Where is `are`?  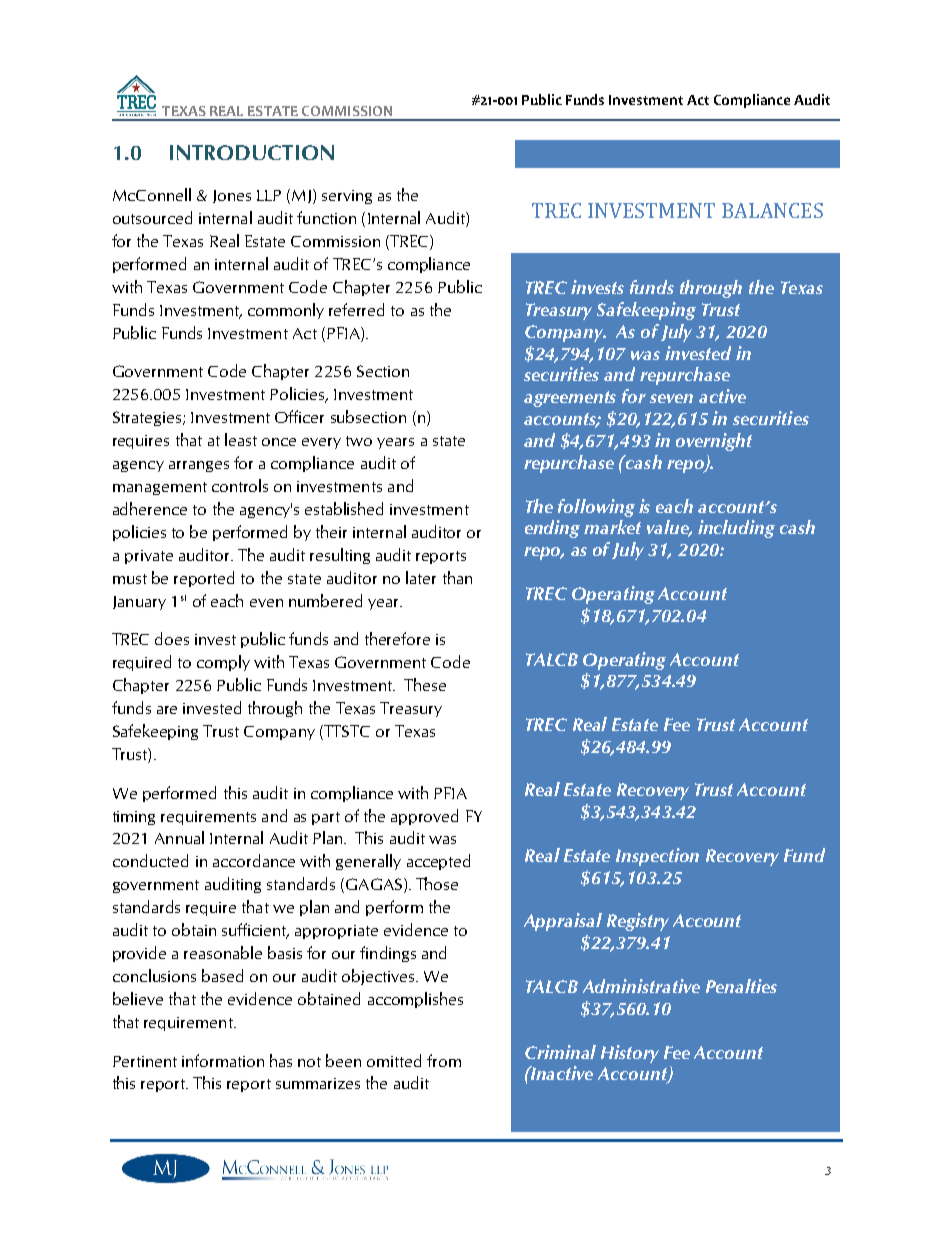 are is located at coordinates (167, 710).
